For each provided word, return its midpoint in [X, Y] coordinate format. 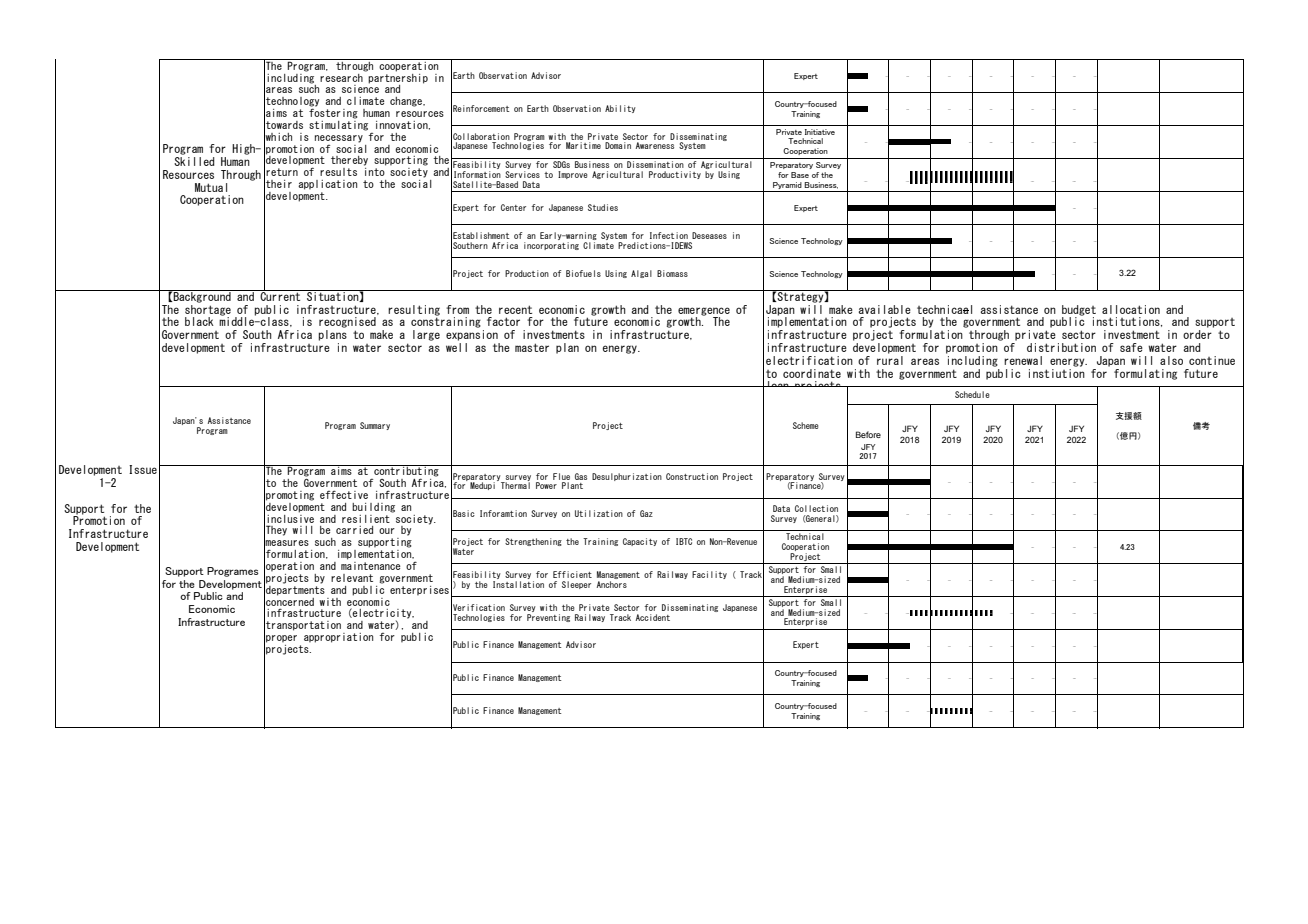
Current [280, 295]
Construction [692, 476]
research [342, 76]
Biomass [672, 273]
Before [868, 434]
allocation [1131, 309]
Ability [620, 109]
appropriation [338, 638]
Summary [375, 426]
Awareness [655, 145]
